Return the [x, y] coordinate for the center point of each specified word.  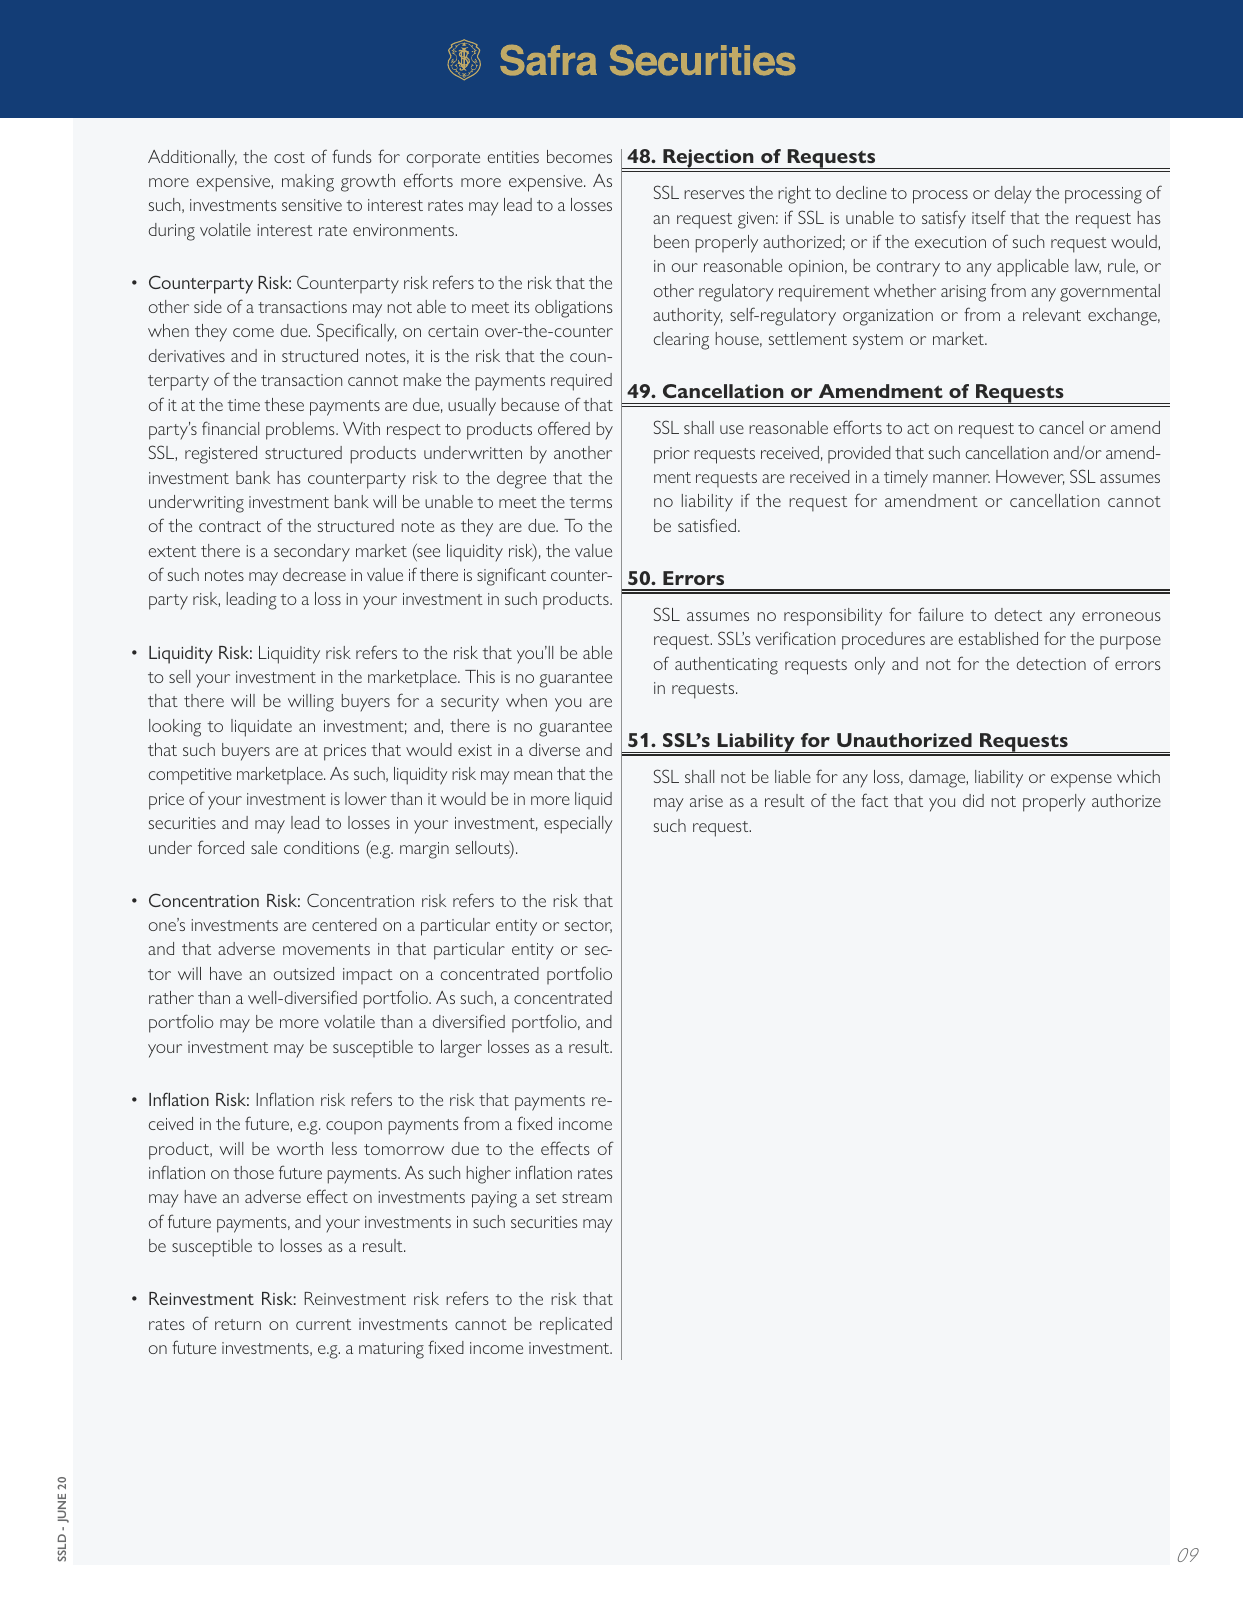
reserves [714, 194]
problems [301, 431]
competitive [189, 776]
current [323, 1324]
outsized [304, 973]
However [1030, 477]
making [308, 183]
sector [588, 926]
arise [706, 801]
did [973, 800]
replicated [576, 1326]
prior [672, 455]
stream [587, 1197]
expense [1081, 780]
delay [1013, 195]
